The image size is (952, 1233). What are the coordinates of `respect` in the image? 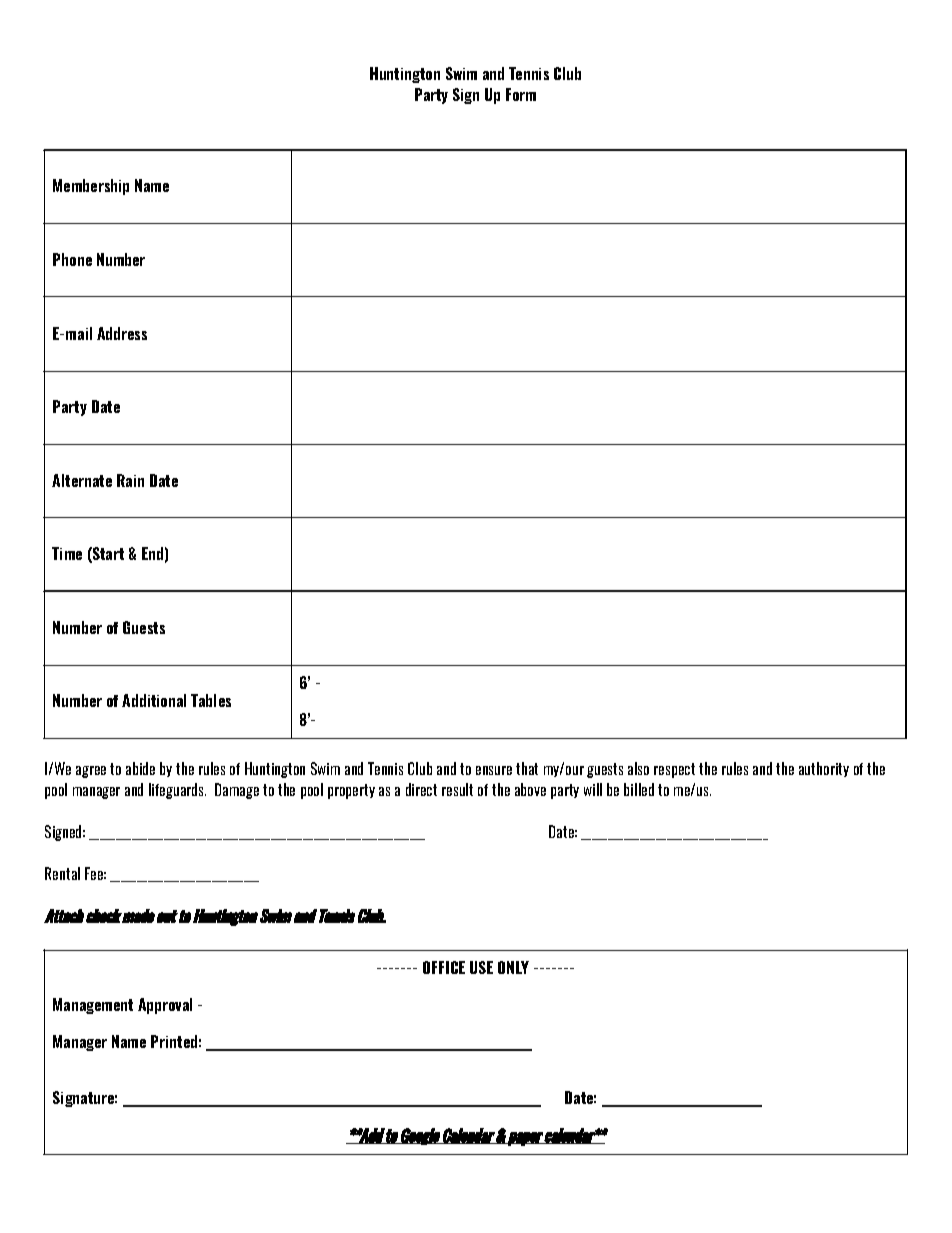 It's located at (674, 770).
